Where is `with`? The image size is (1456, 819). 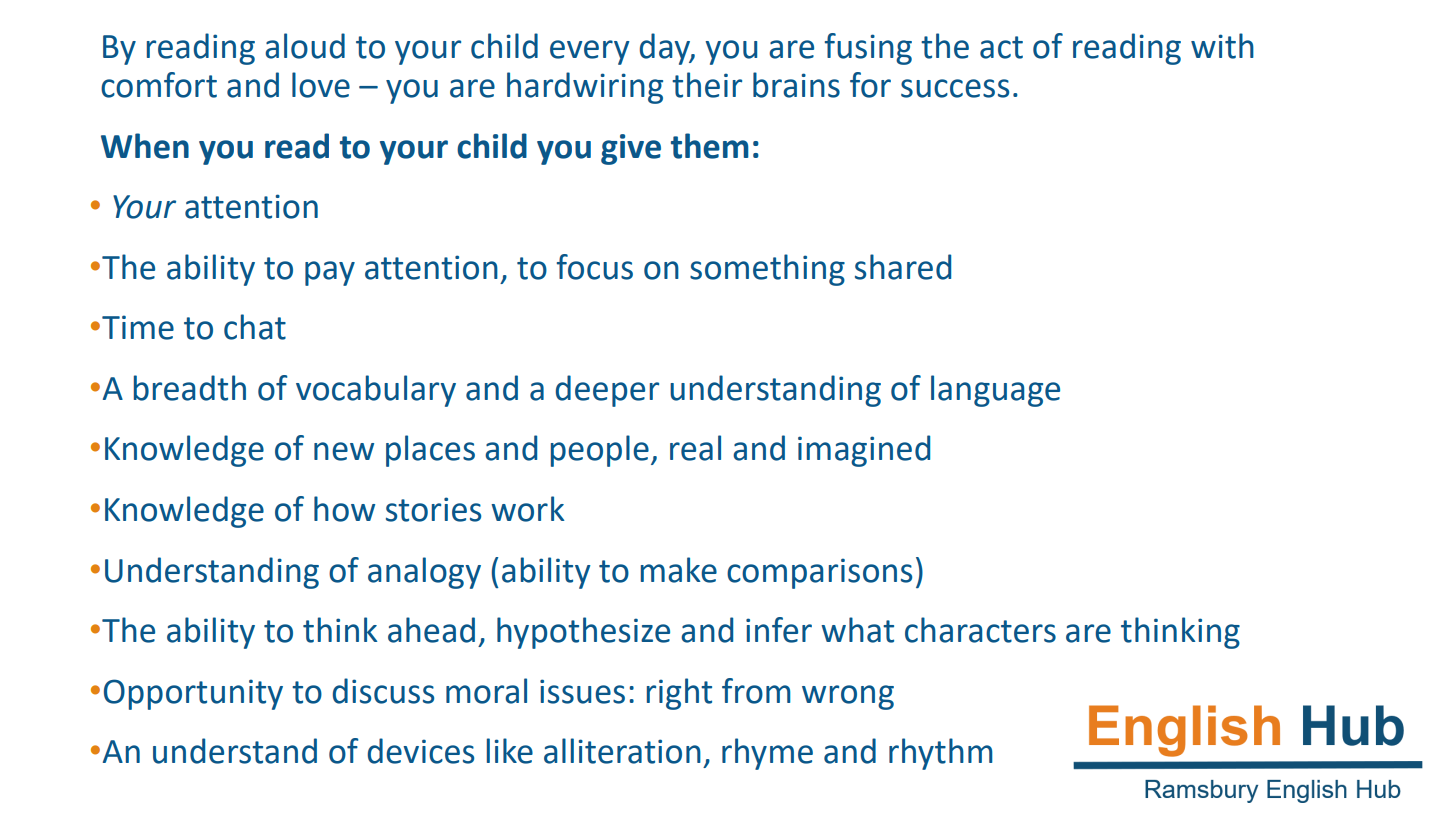 with is located at coordinates (1222, 46).
